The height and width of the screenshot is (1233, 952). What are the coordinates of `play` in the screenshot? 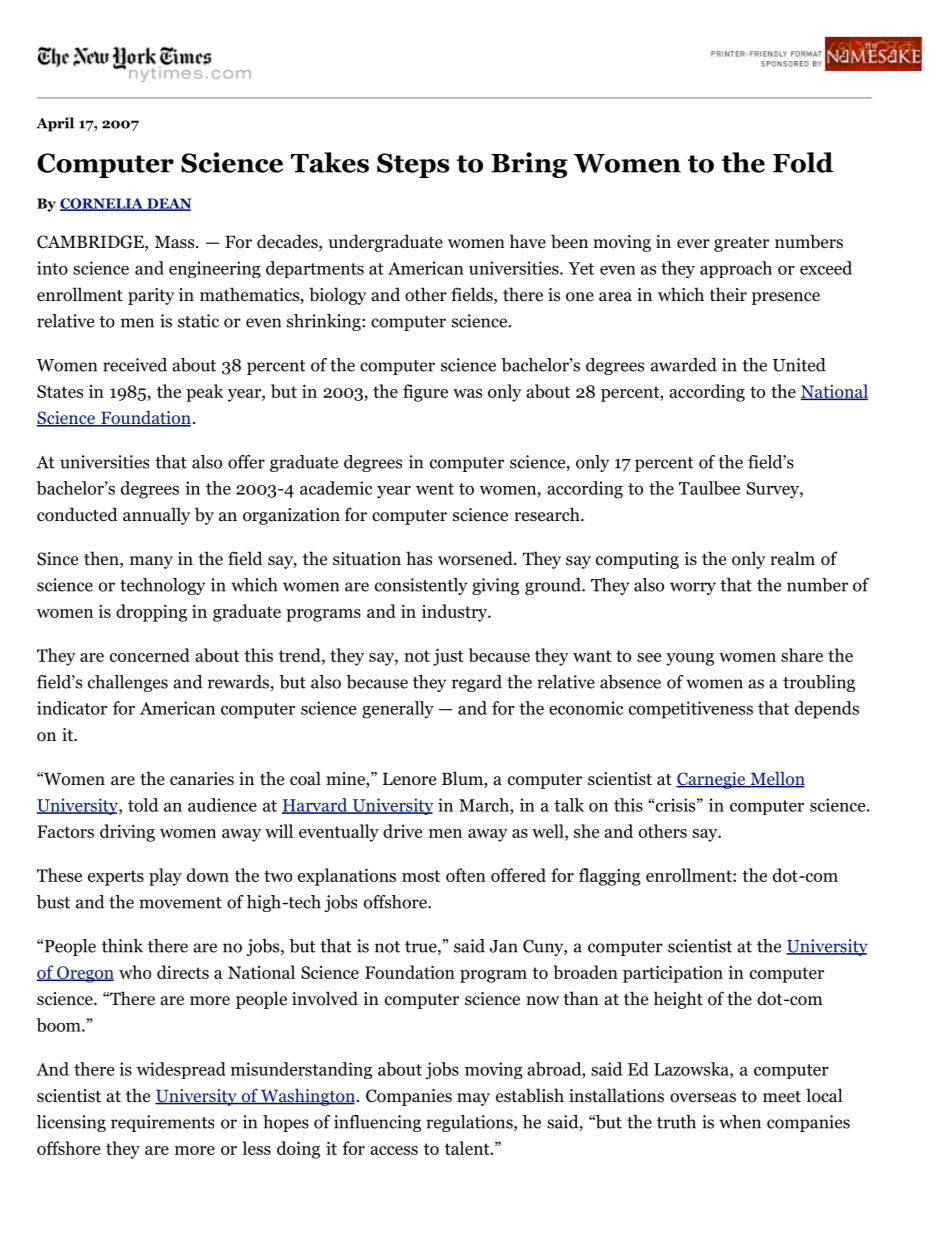 It's located at (165, 877).
